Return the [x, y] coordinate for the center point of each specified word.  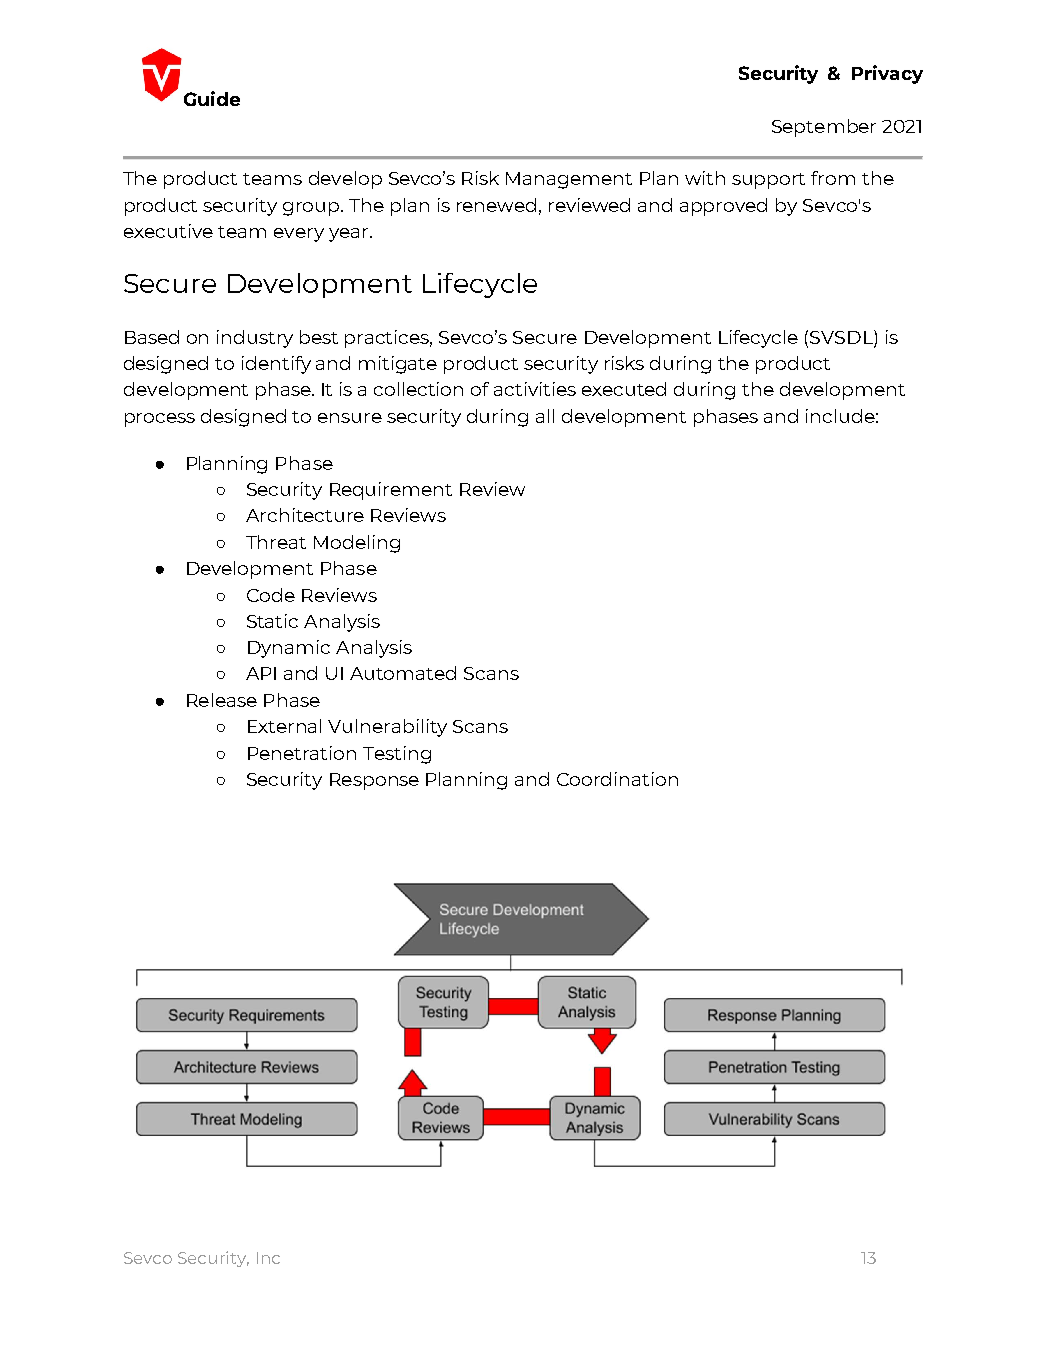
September [824, 128]
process [160, 420]
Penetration [302, 753]
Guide [212, 98]
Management [569, 180]
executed [624, 389]
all [545, 416]
